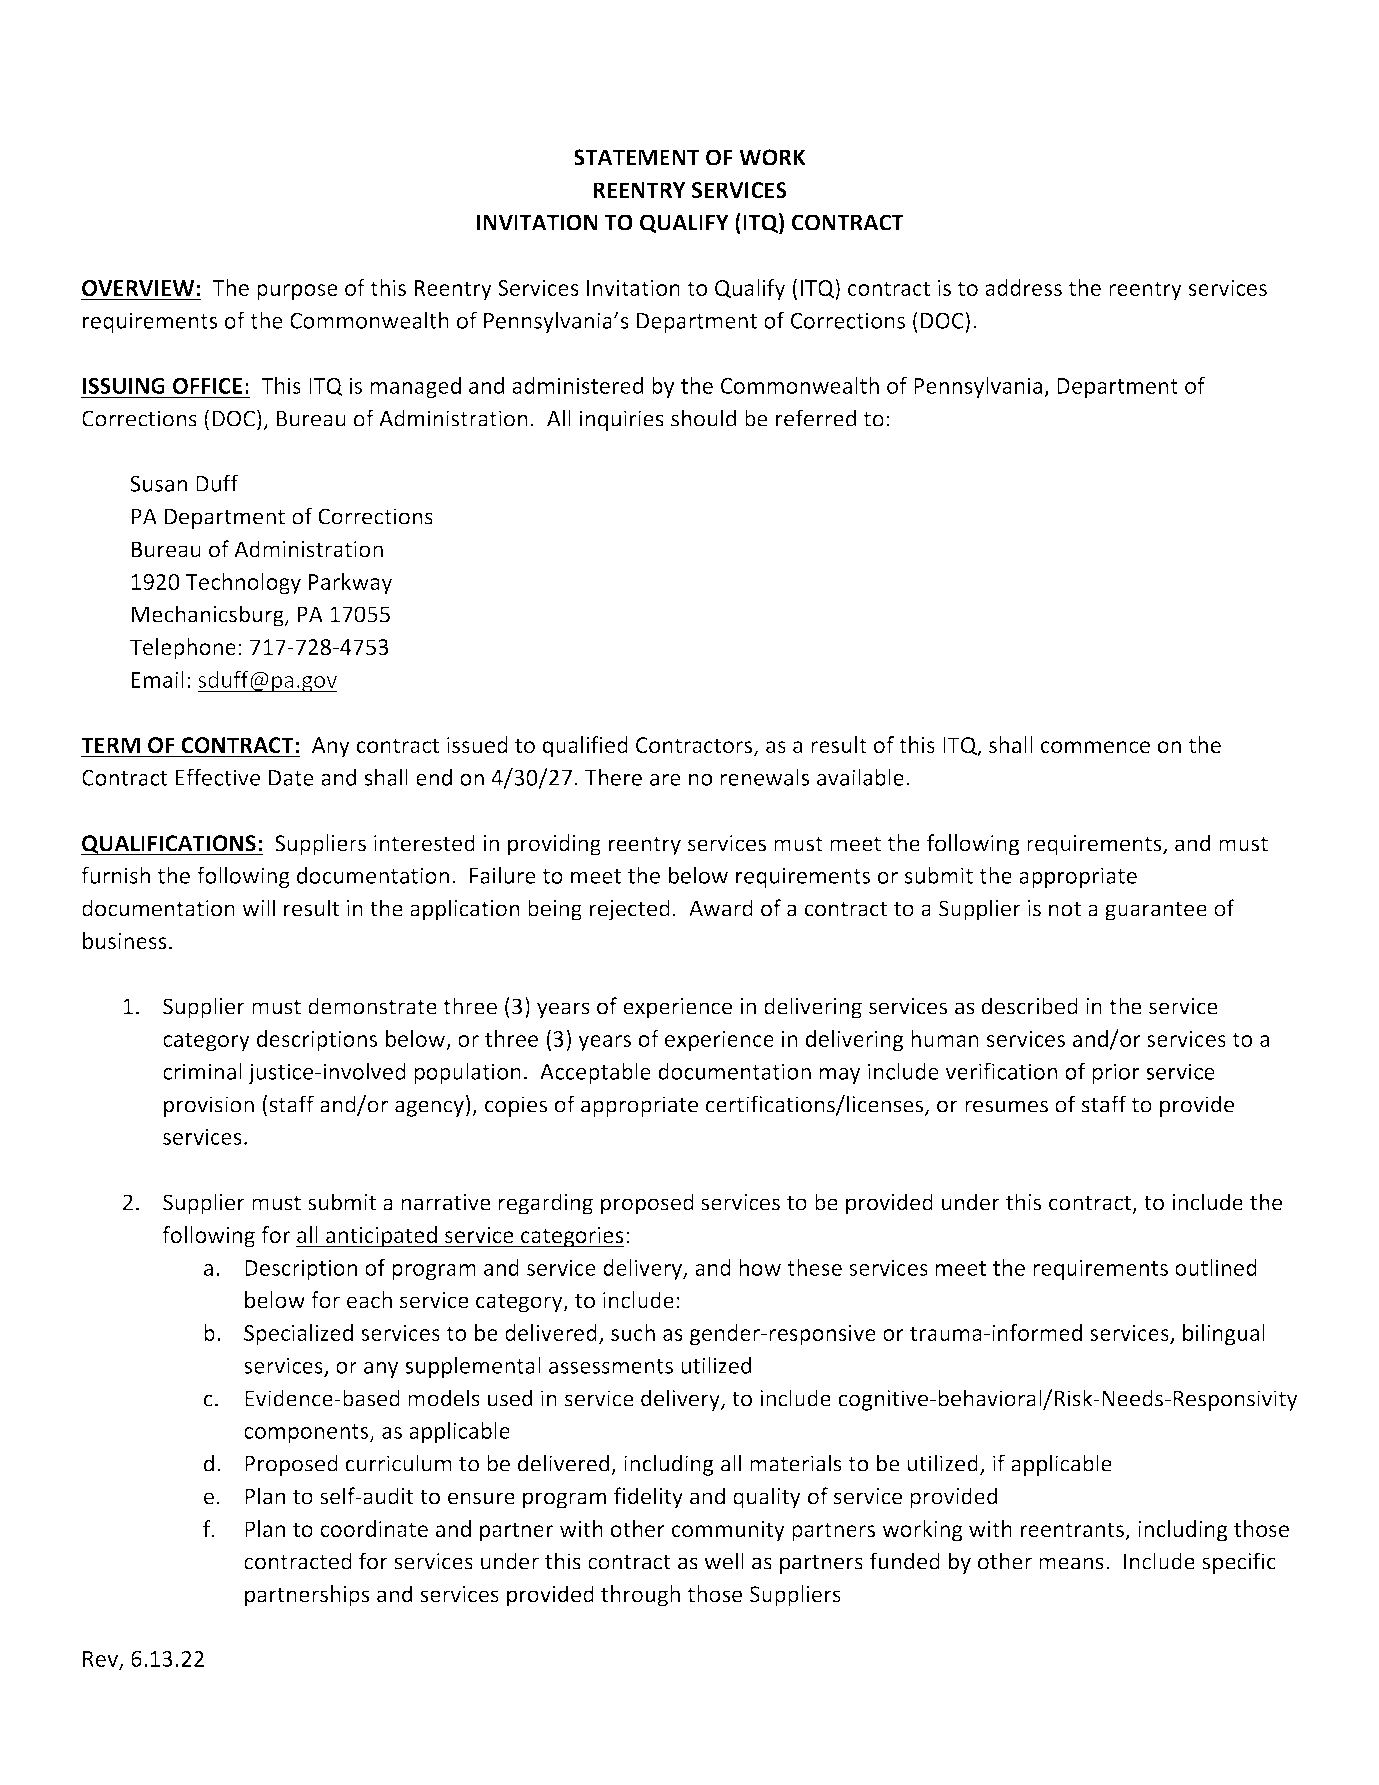  I want to click on address, so click(1023, 287).
